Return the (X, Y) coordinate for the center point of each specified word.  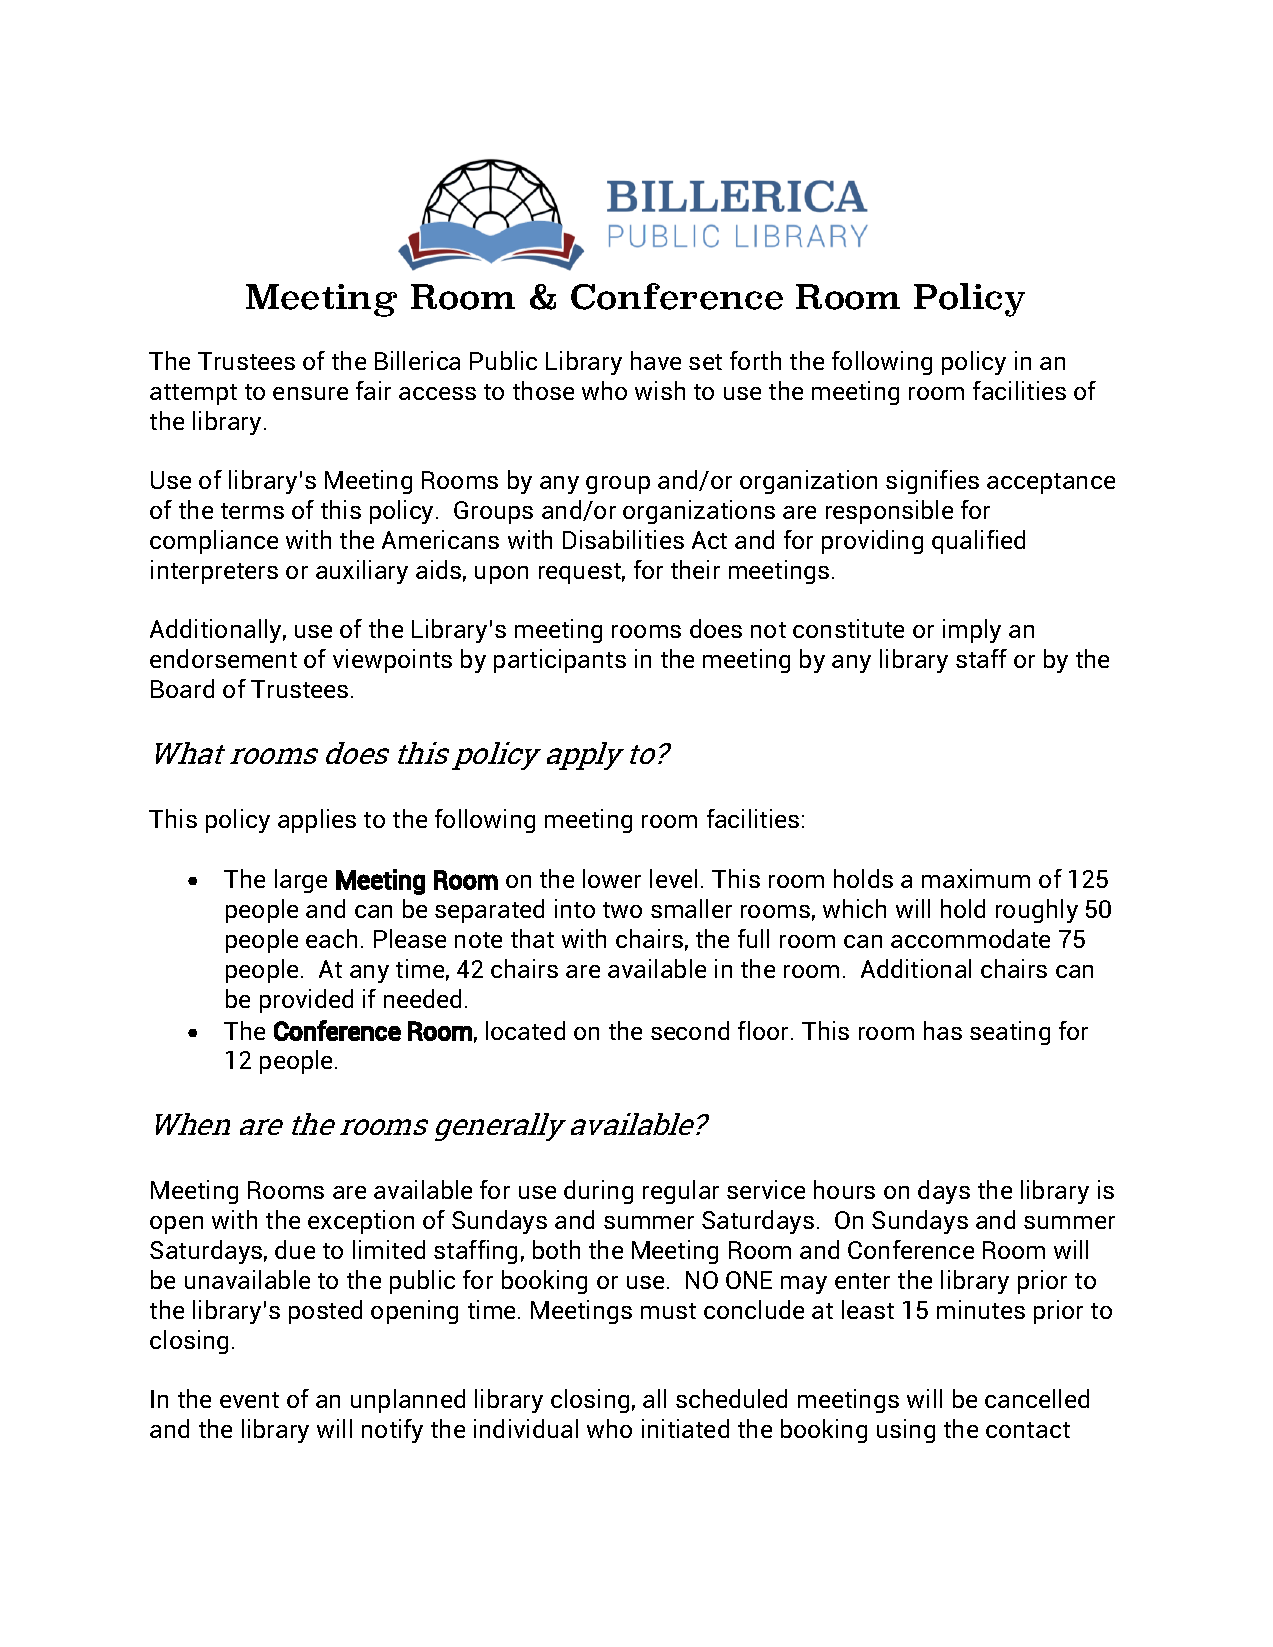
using (906, 1431)
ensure (310, 393)
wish (660, 390)
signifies (932, 482)
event (249, 1400)
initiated (685, 1428)
